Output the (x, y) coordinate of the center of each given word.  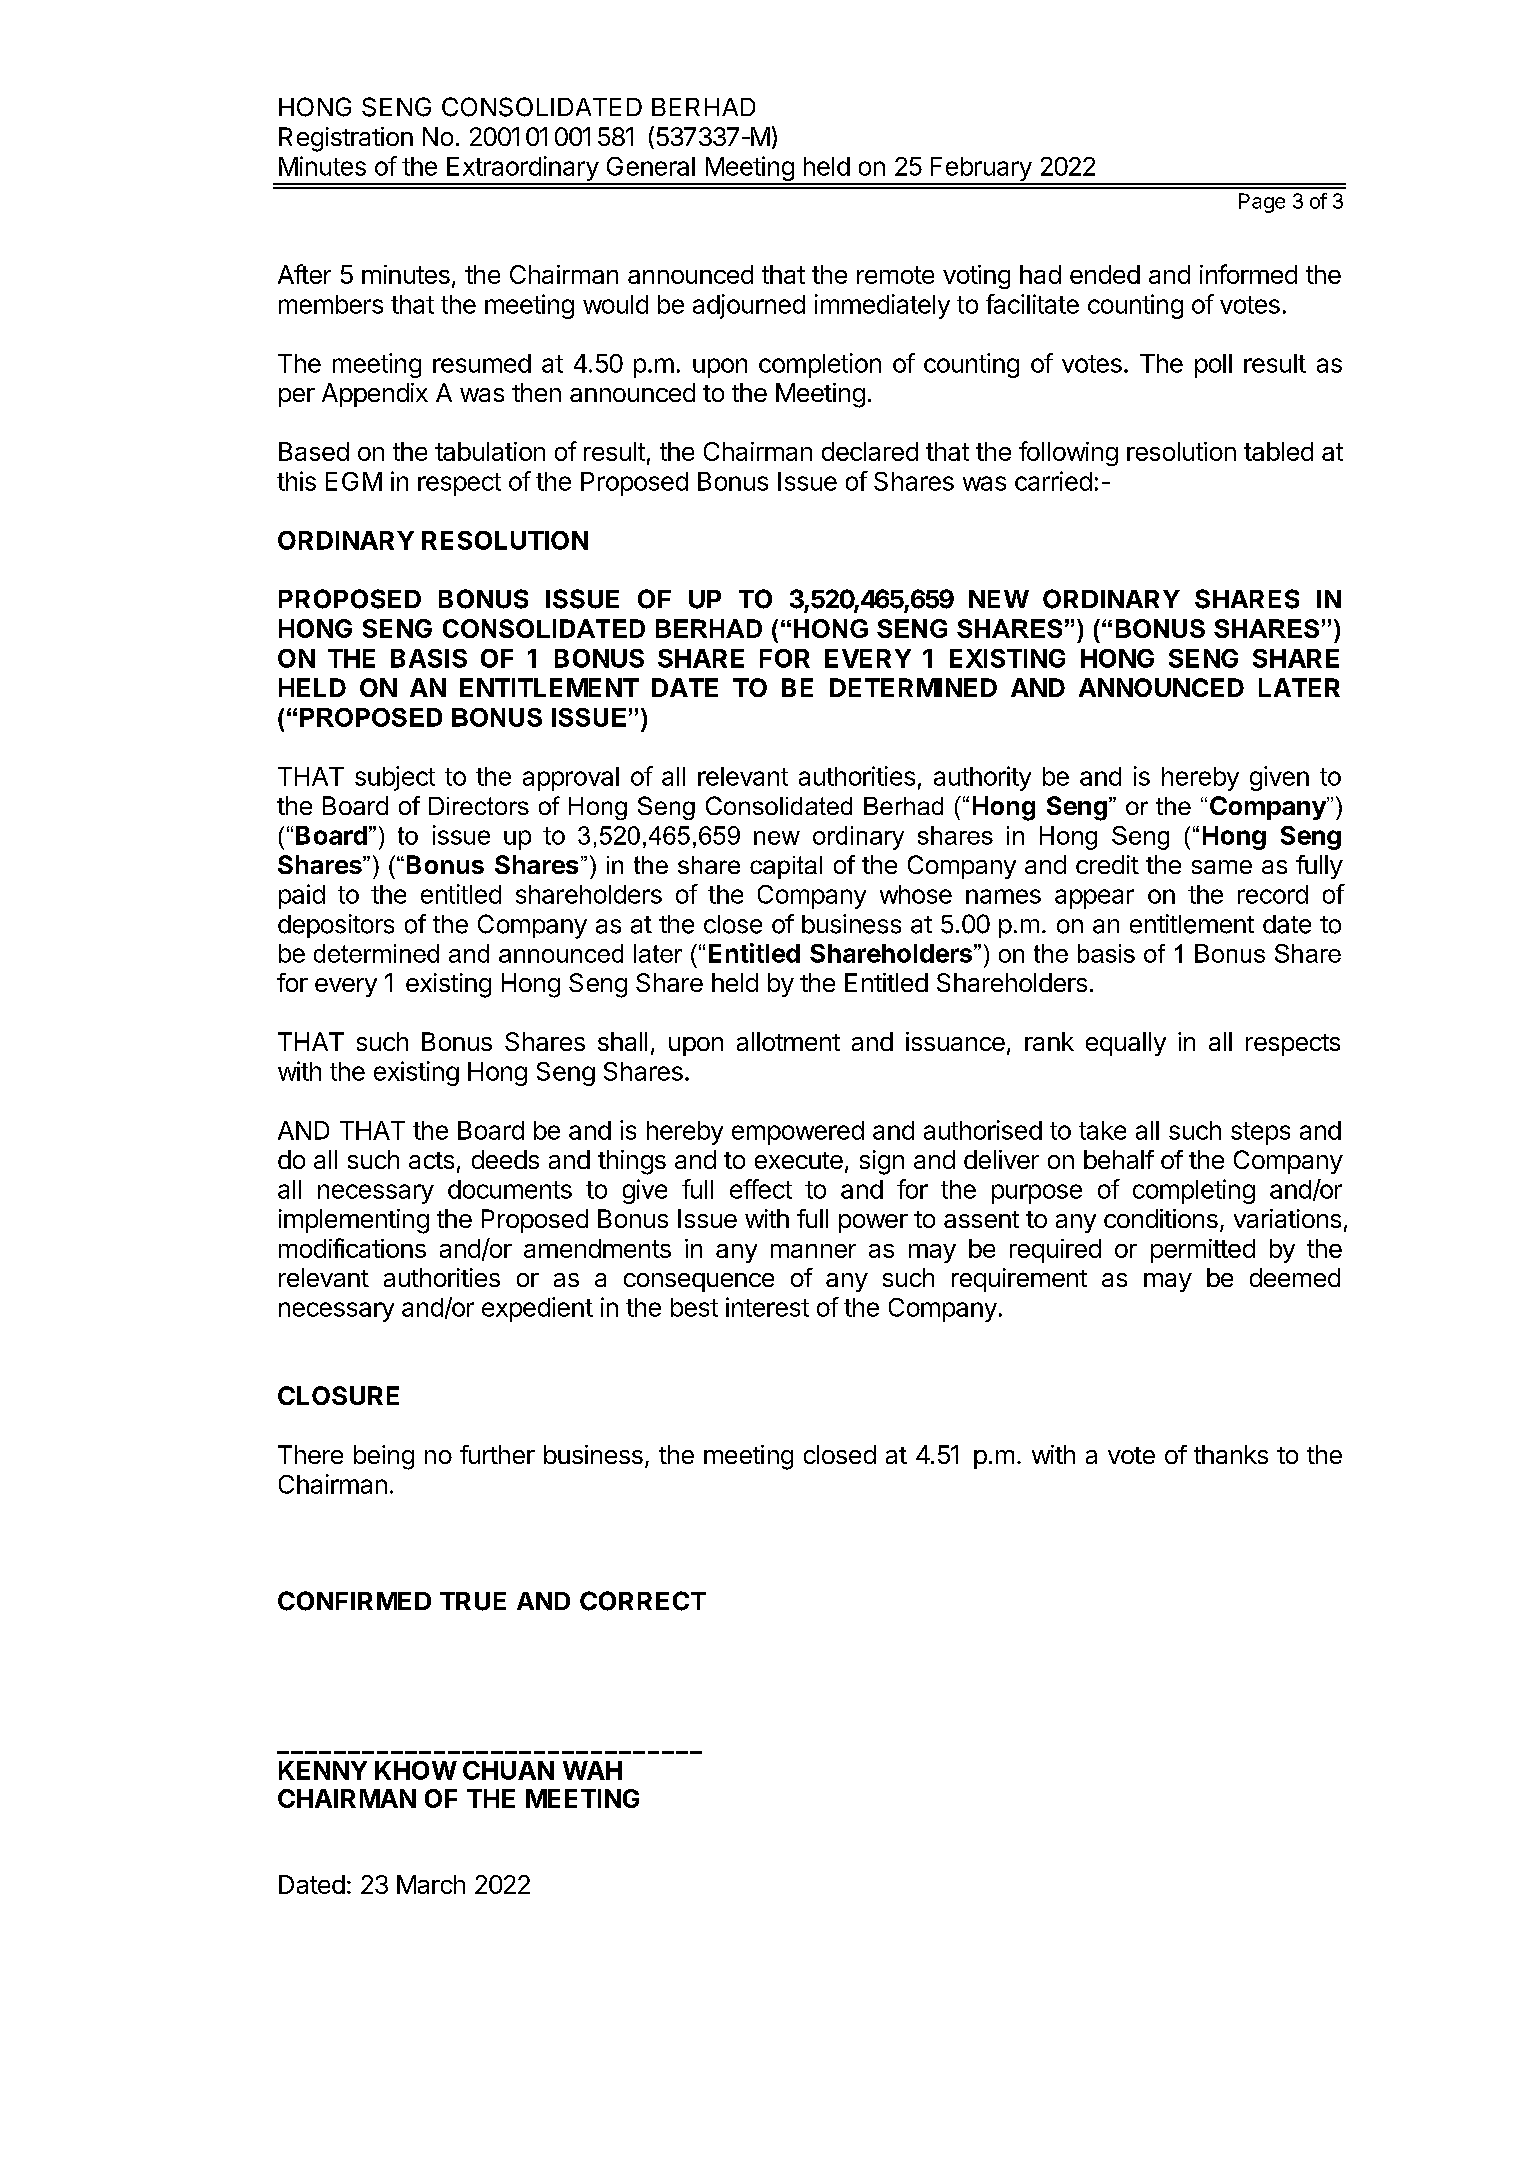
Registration (346, 139)
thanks (1231, 1454)
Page (1262, 203)
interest (767, 1307)
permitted (1203, 1251)
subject (395, 778)
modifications (352, 1248)
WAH (592, 1770)
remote (895, 275)
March (431, 1884)
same (1222, 867)
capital (786, 867)
